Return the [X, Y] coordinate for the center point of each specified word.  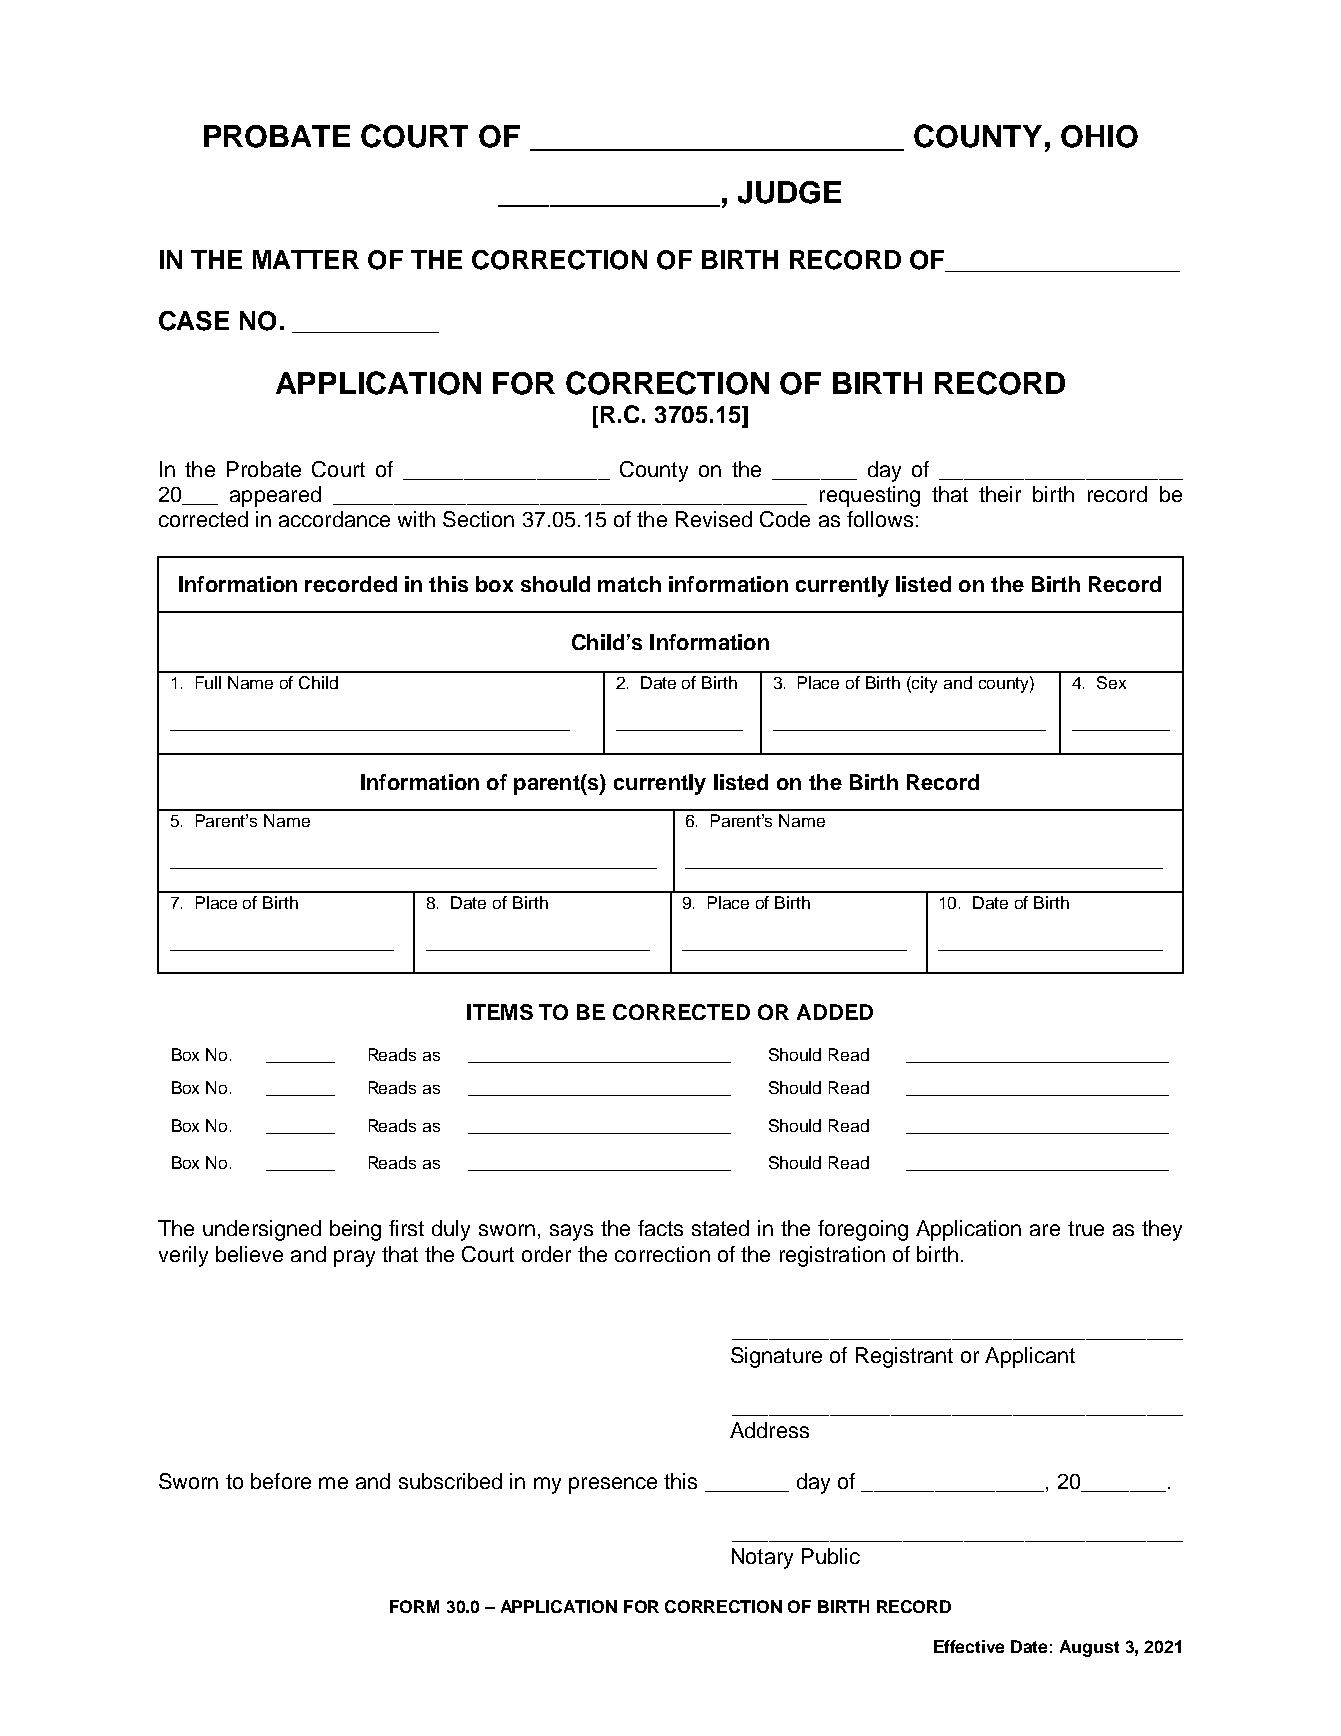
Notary [762, 1558]
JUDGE [789, 192]
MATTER [306, 259]
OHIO [1099, 136]
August [1089, 1648]
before [281, 1481]
